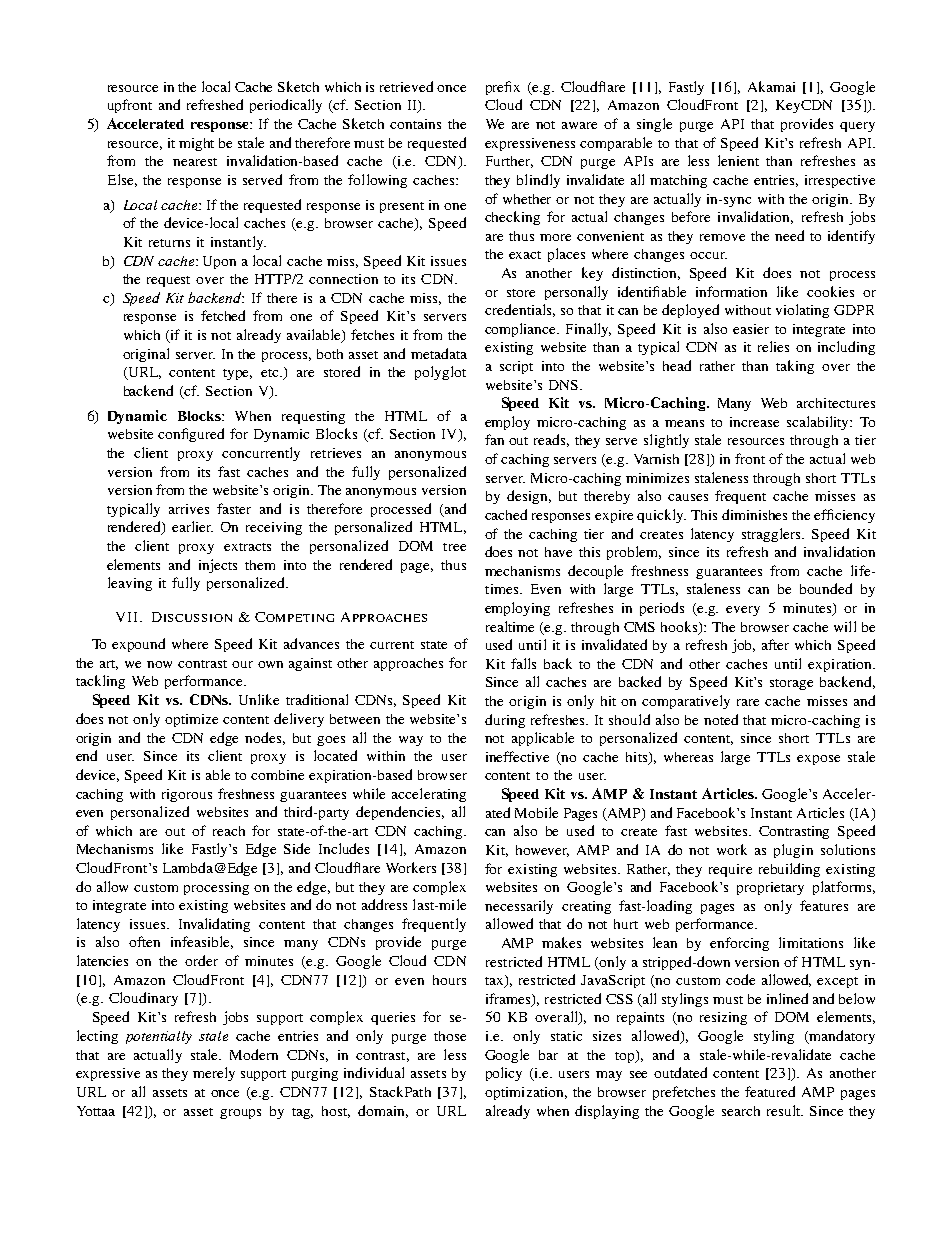 The height and width of the document is (1233, 952). Describe the element at coordinates (743, 611) in the document. I see `every` at that location.
